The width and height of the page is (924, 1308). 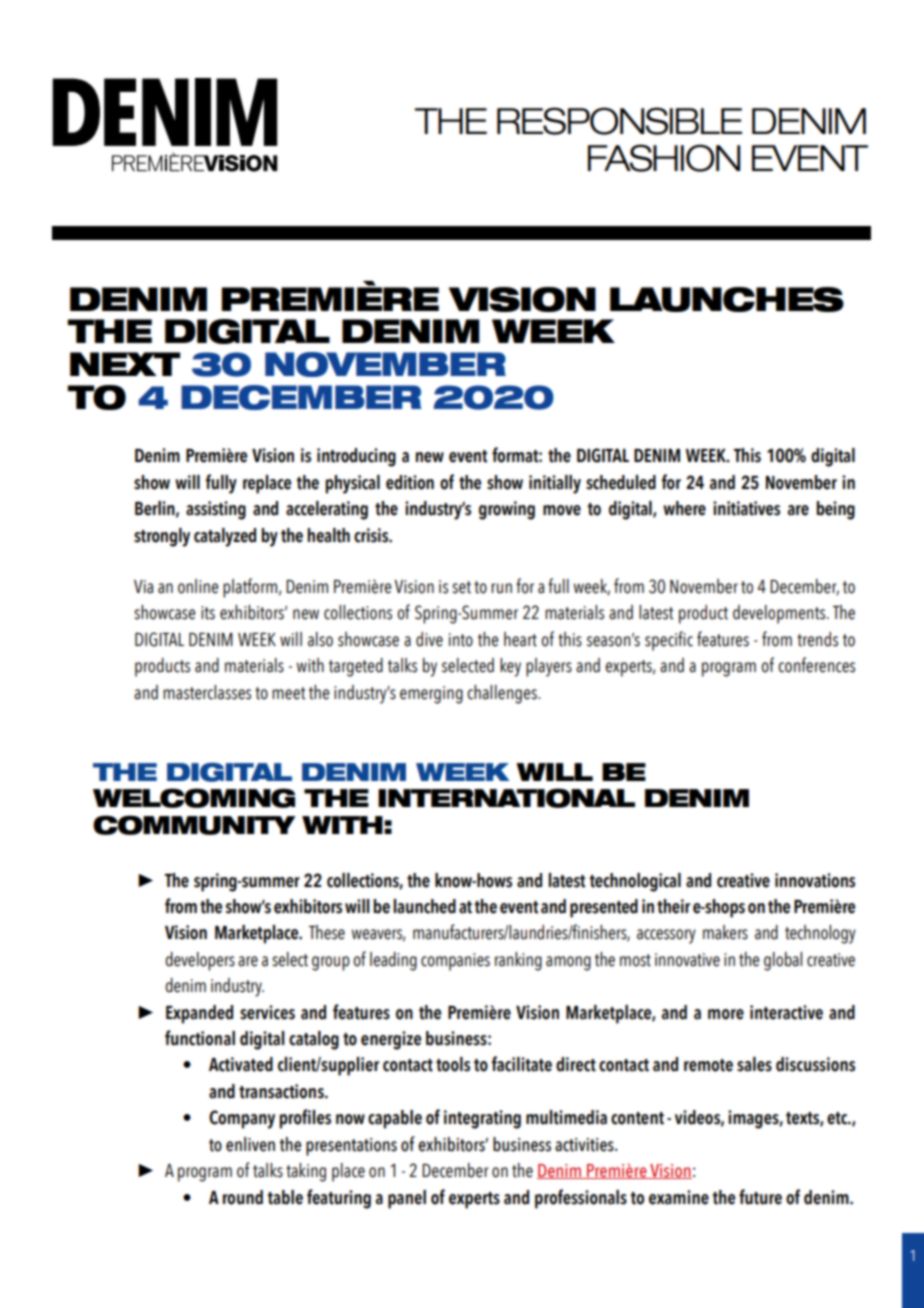 I want to click on global, so click(x=783, y=961).
